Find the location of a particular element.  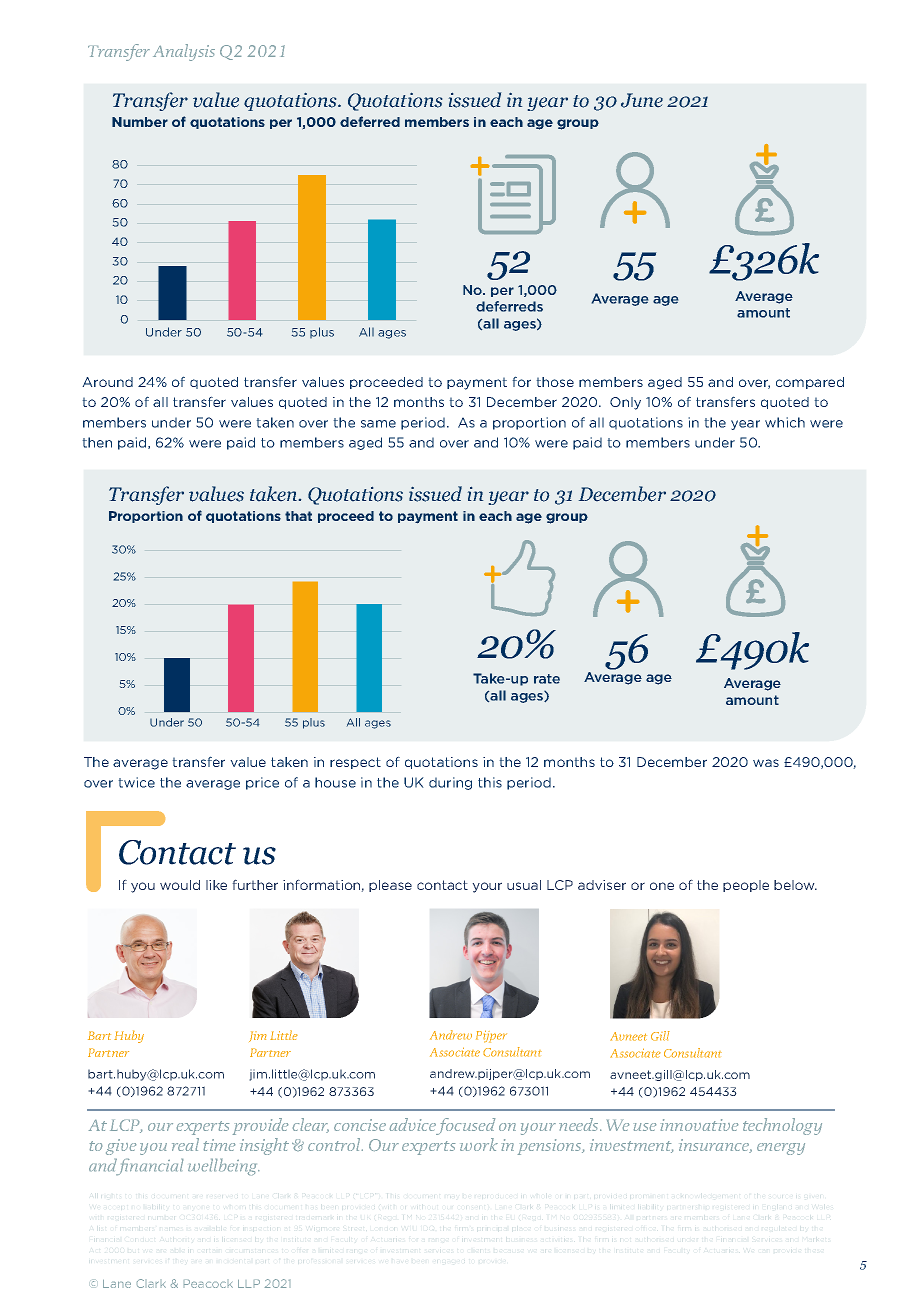

real is located at coordinates (185, 1144).
